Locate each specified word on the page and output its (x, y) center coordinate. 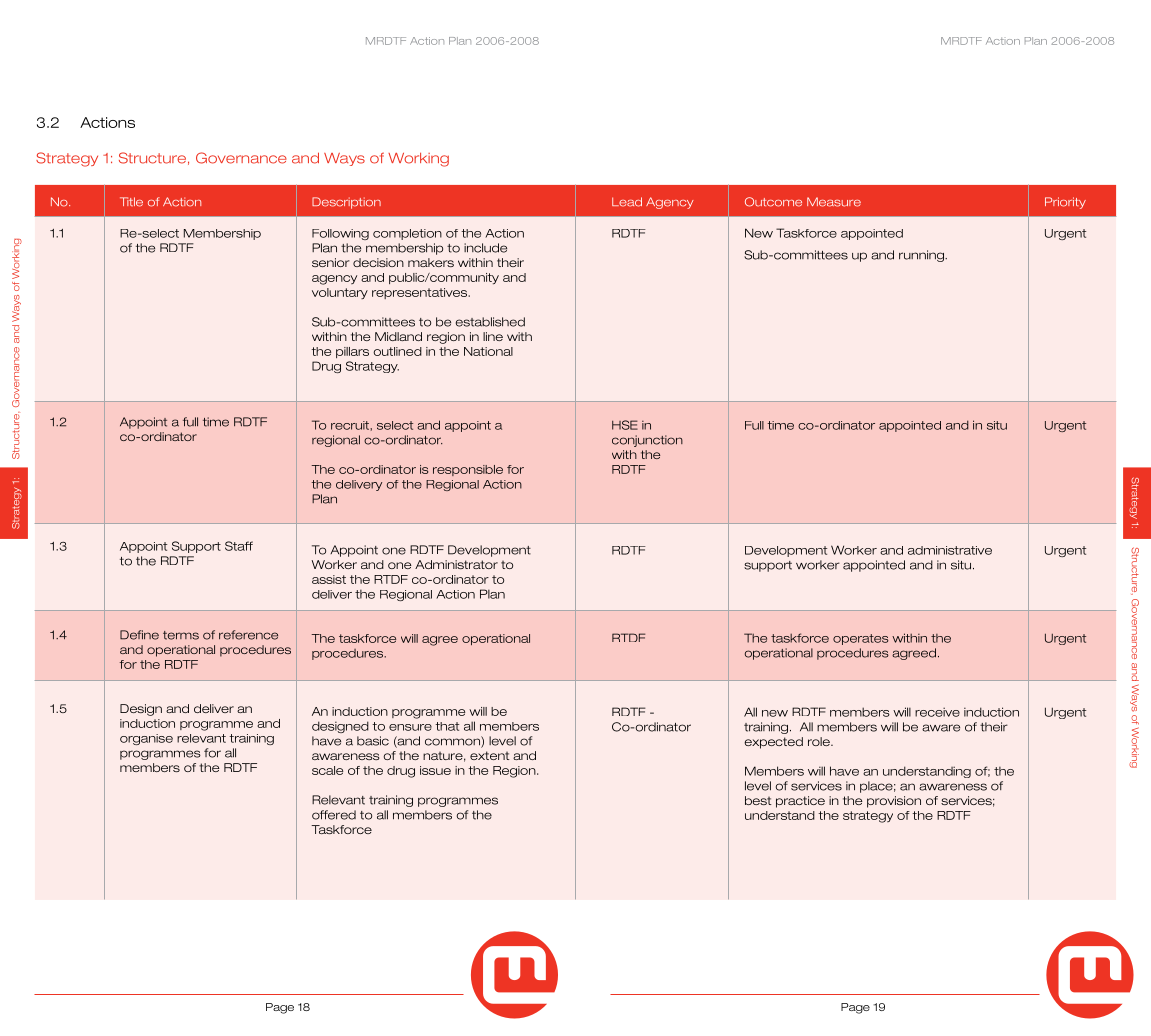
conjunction (647, 441)
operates (861, 639)
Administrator (456, 564)
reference (248, 635)
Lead (627, 202)
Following (340, 234)
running (922, 256)
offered (334, 815)
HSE (625, 425)
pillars (352, 352)
